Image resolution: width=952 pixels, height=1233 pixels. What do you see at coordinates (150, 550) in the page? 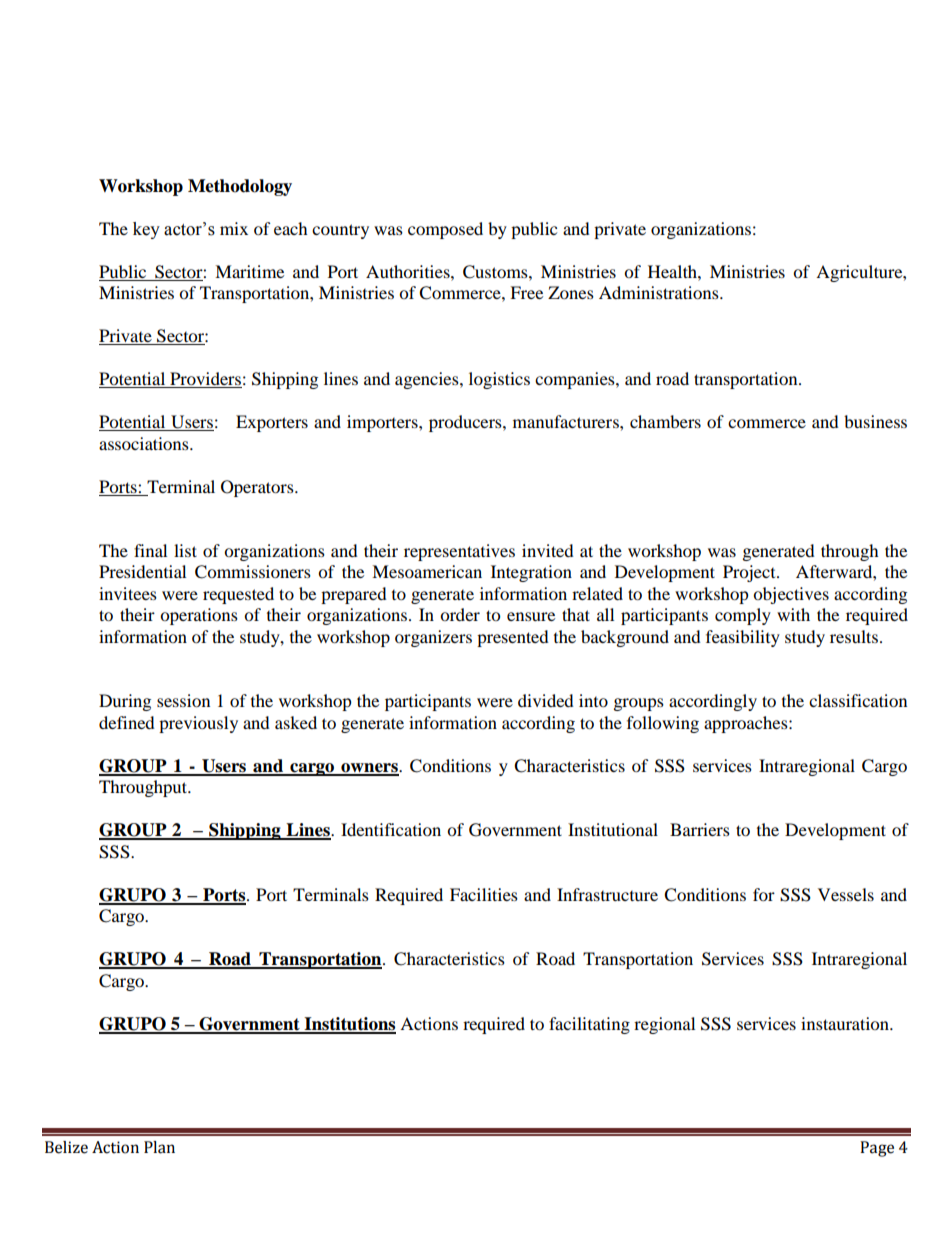
I see `final` at bounding box center [150, 550].
